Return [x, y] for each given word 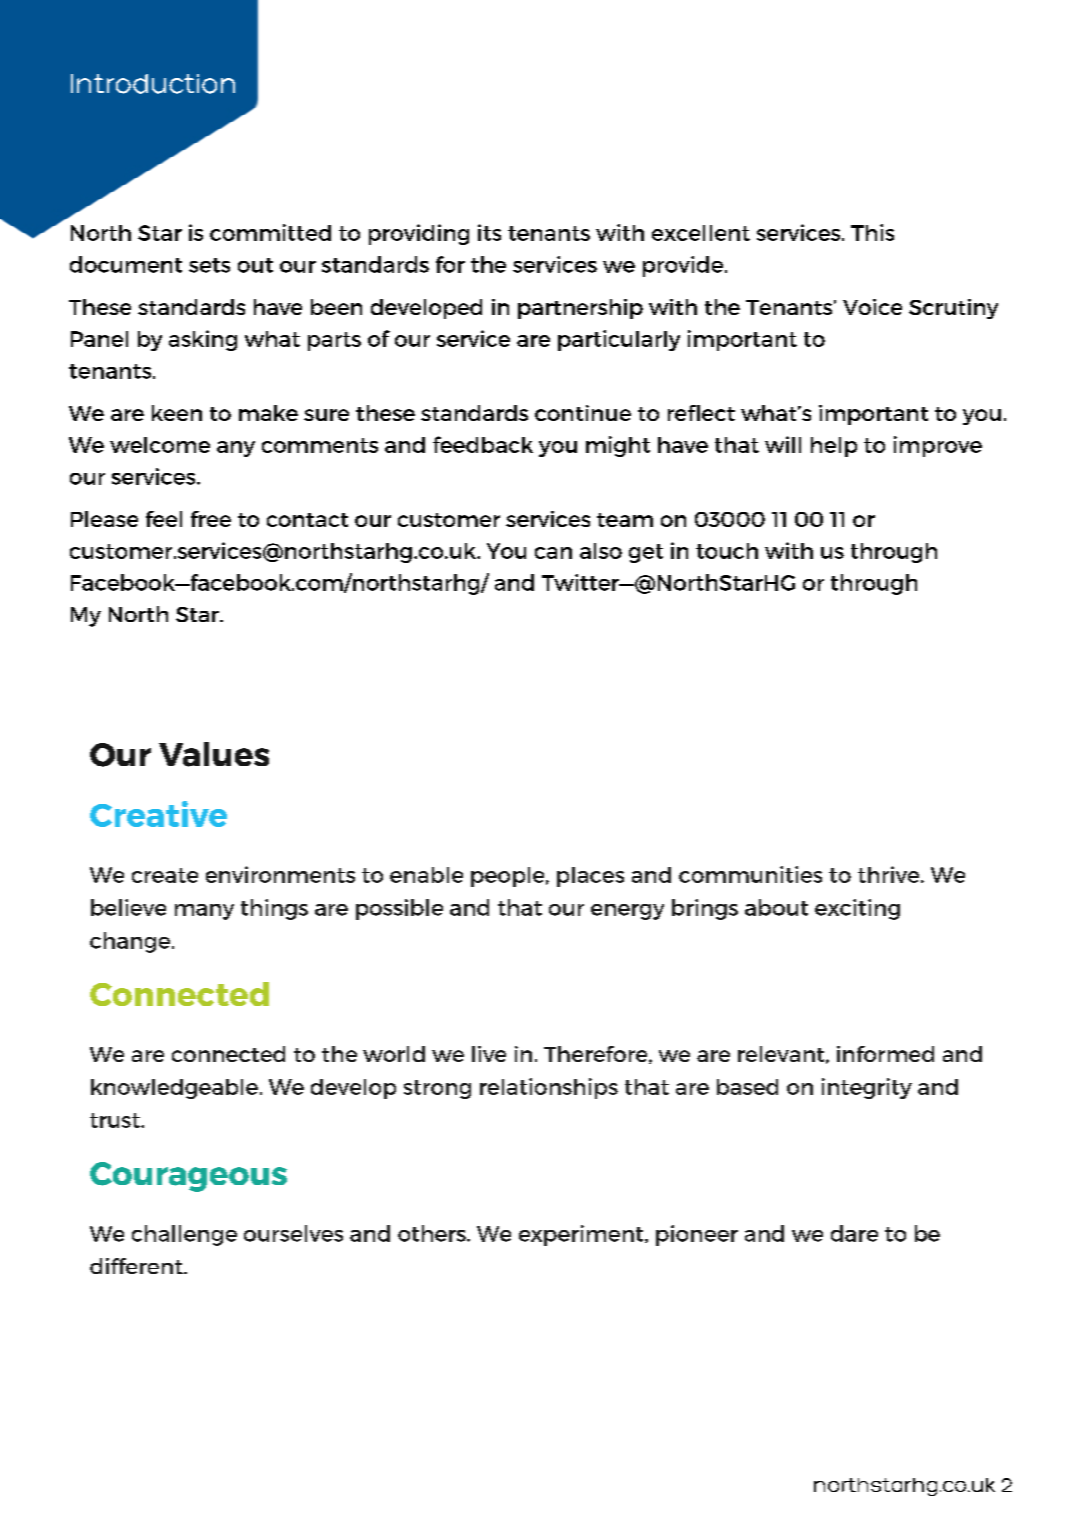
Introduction [153, 84]
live [489, 1054]
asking [203, 340]
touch [727, 551]
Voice [872, 307]
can [553, 553]
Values [214, 754]
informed [885, 1054]
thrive [890, 874]
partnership [580, 309]
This [872, 232]
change [130, 942]
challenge [184, 1235]
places [590, 877]
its [489, 232]
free [211, 519]
